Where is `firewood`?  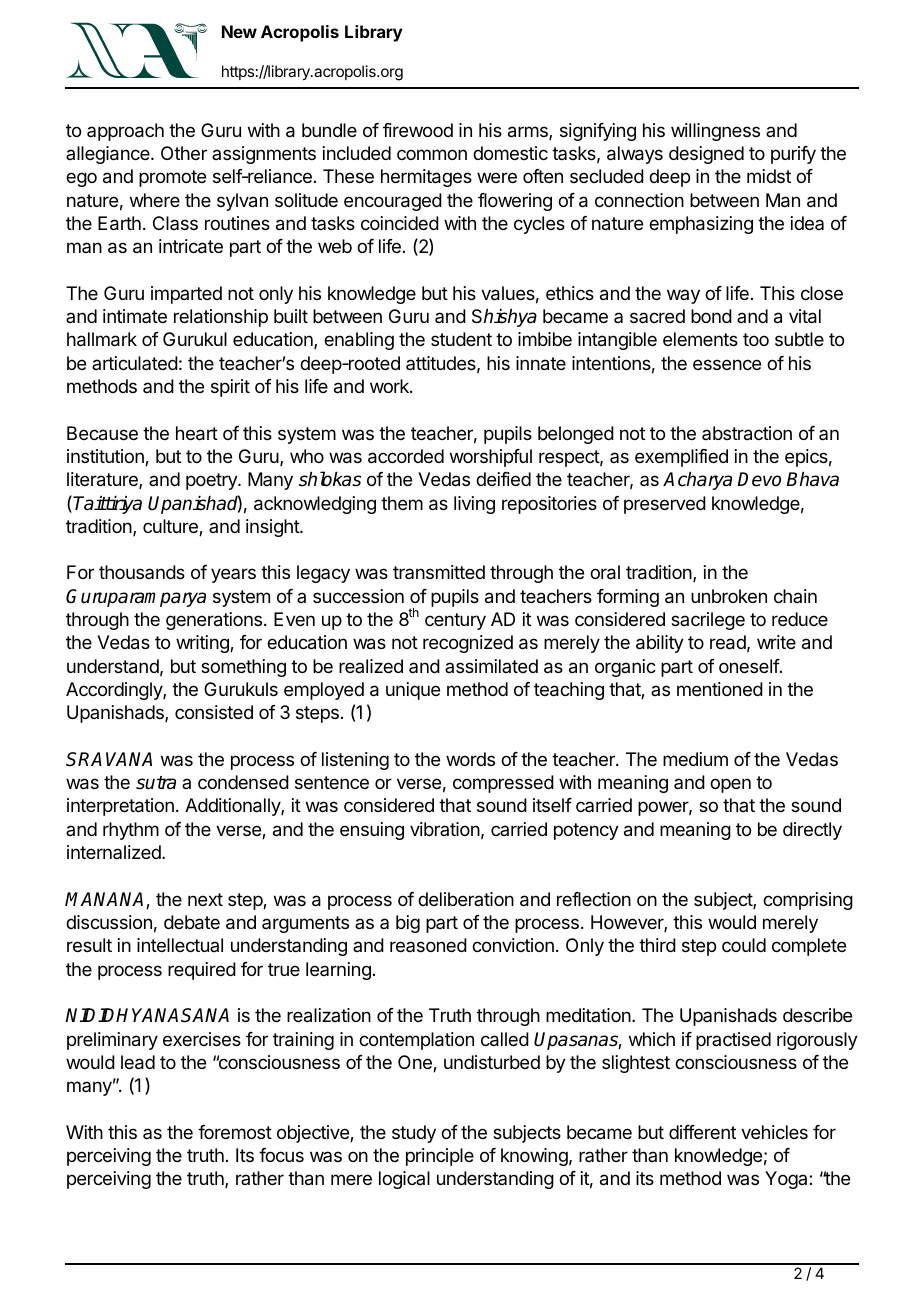 firewood is located at coordinates (418, 130).
